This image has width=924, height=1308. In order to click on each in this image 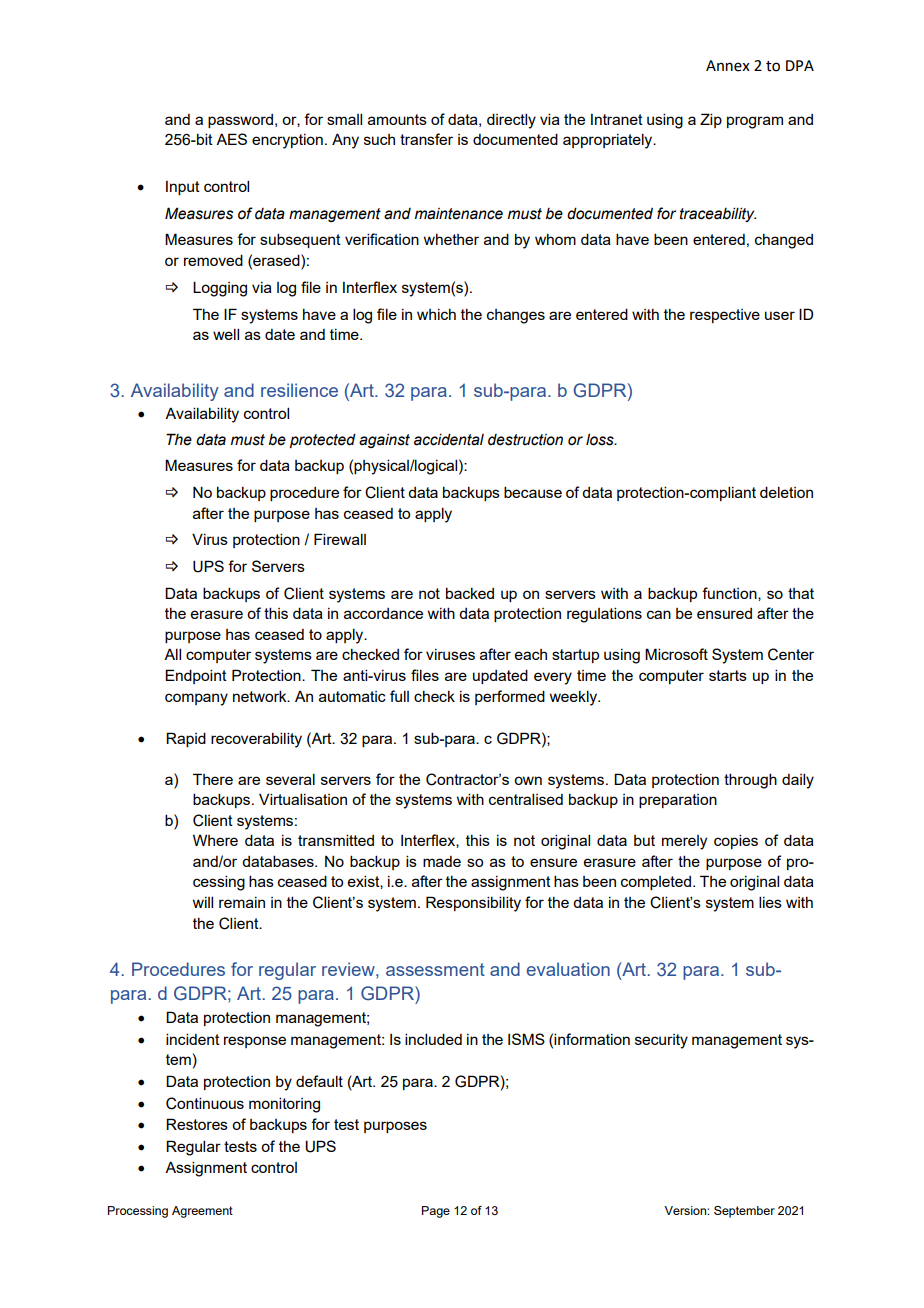, I will do `click(531, 654)`.
